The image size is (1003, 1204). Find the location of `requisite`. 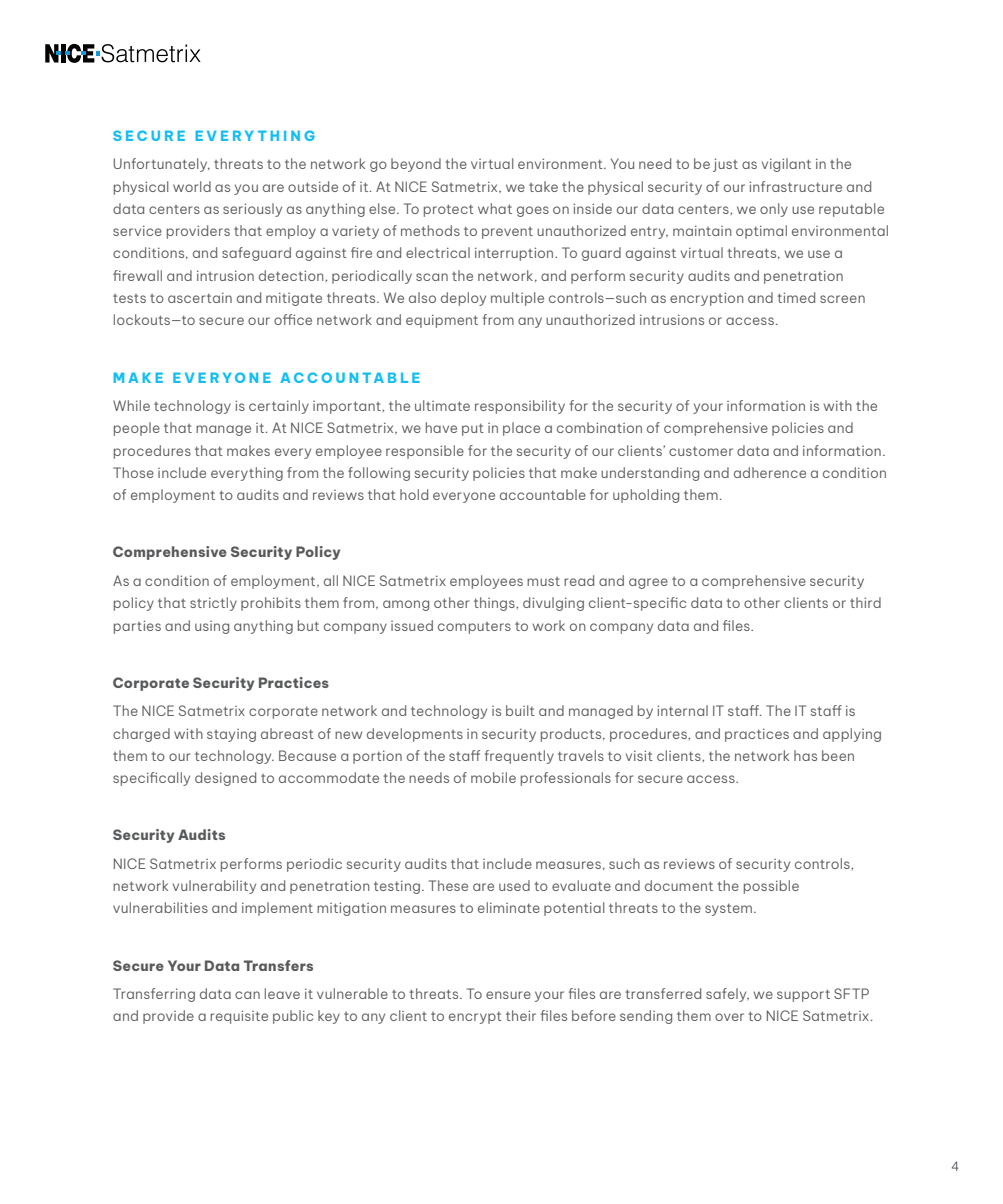

requisite is located at coordinates (239, 1017).
